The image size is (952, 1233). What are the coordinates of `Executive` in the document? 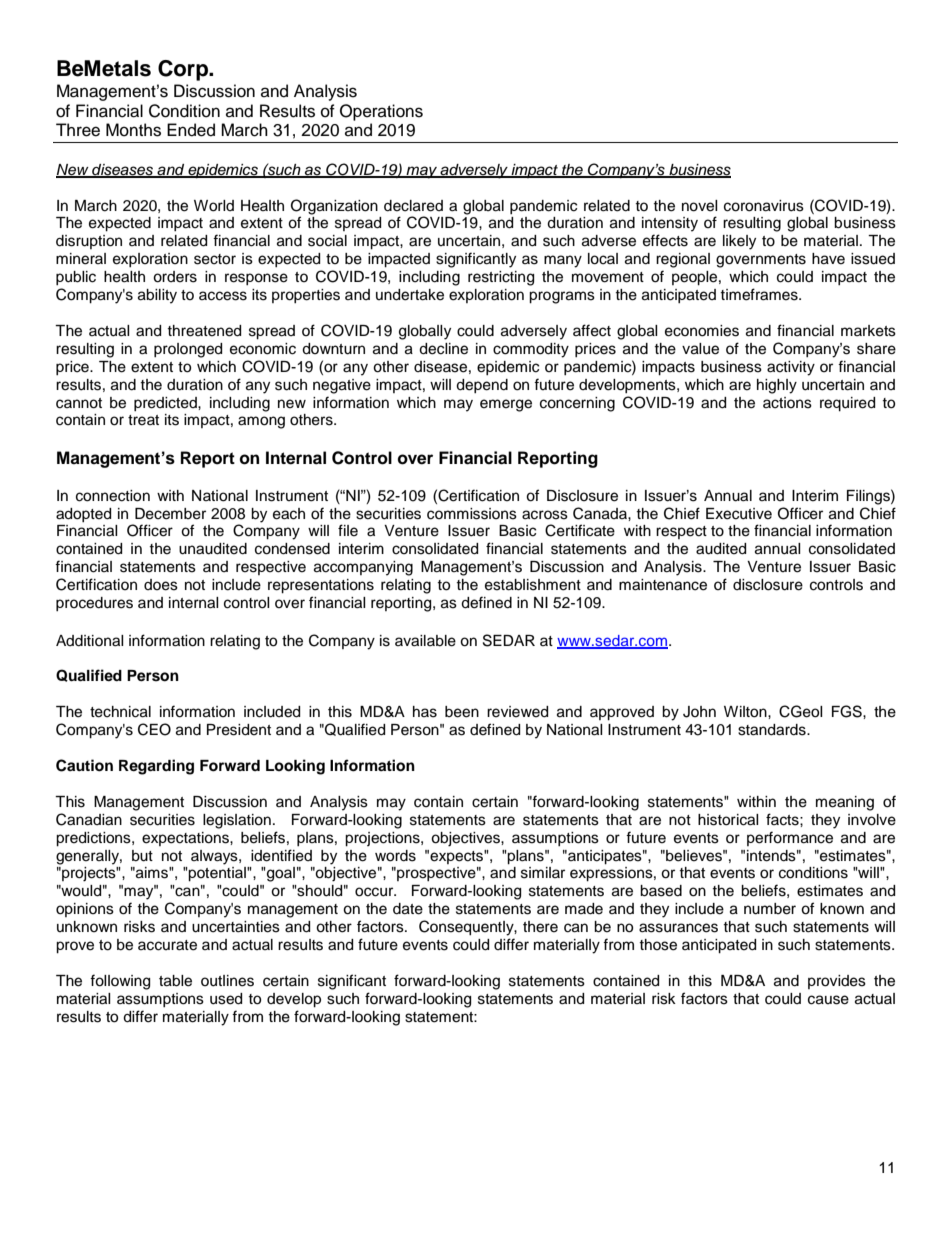 It's located at (739, 514).
